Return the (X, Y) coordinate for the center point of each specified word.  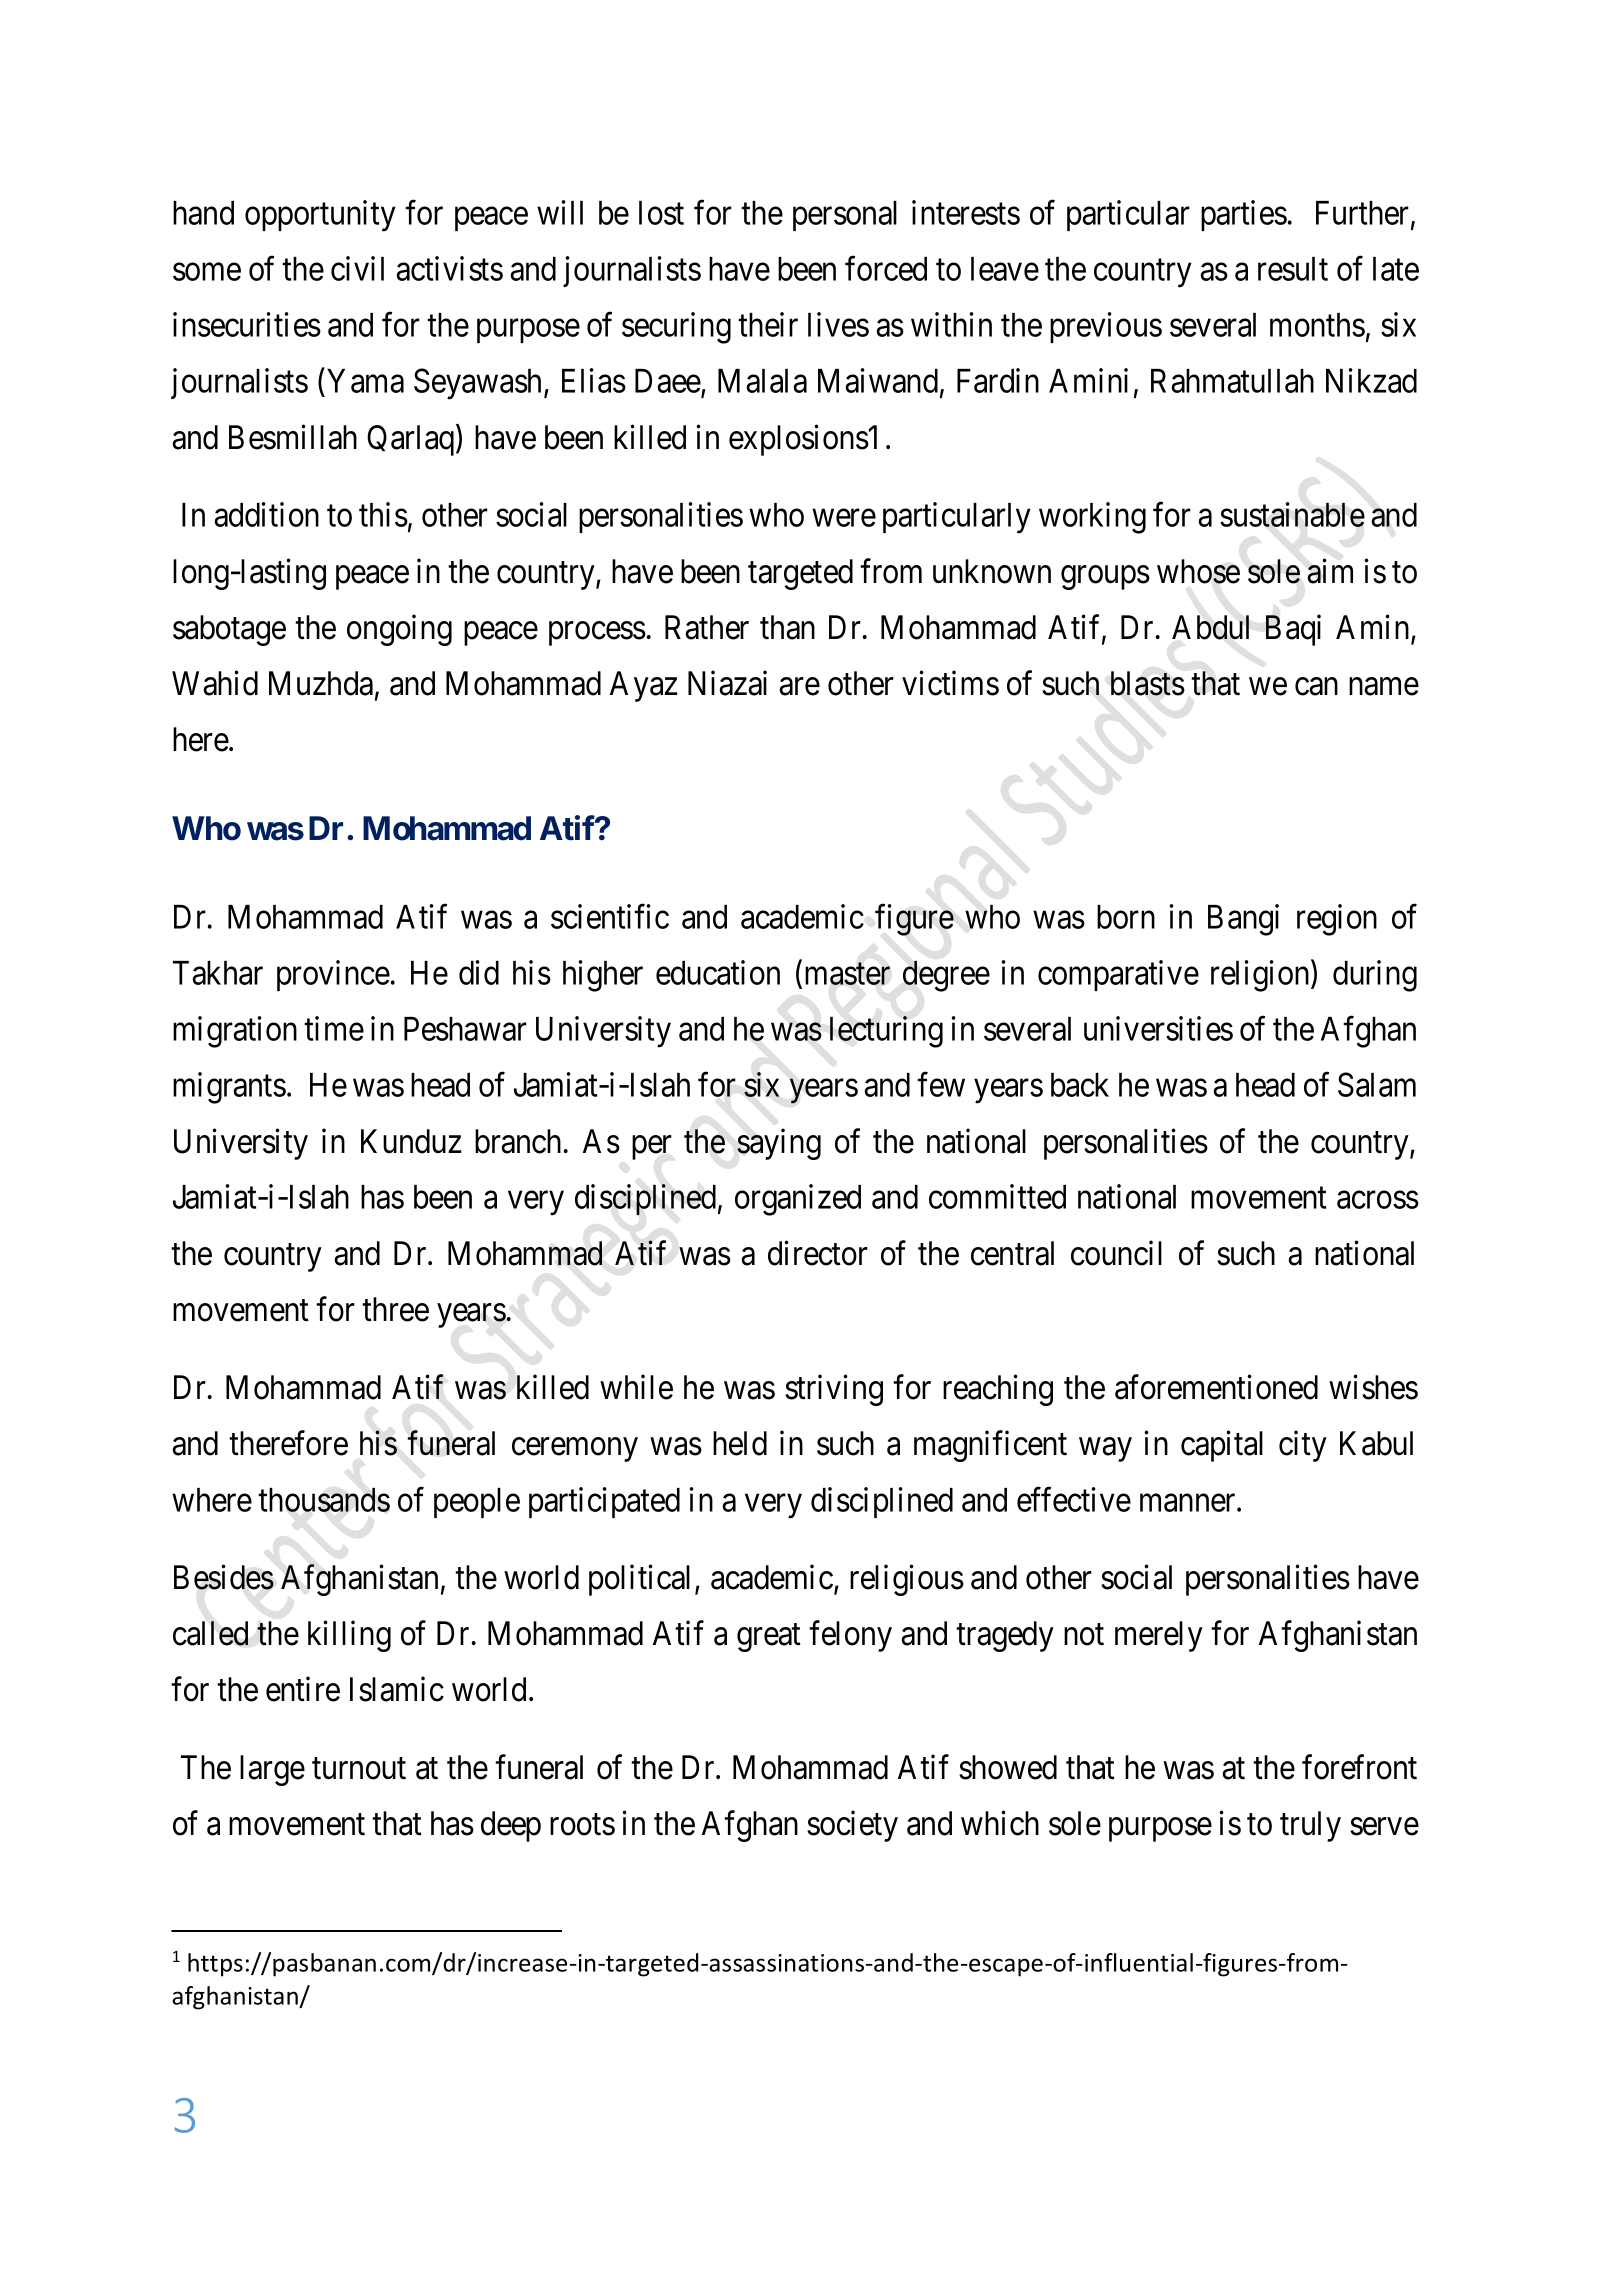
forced (886, 268)
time (334, 1028)
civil (357, 268)
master (847, 974)
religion (1261, 976)
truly (1310, 1826)
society (852, 1826)
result (1293, 269)
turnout (359, 1769)
